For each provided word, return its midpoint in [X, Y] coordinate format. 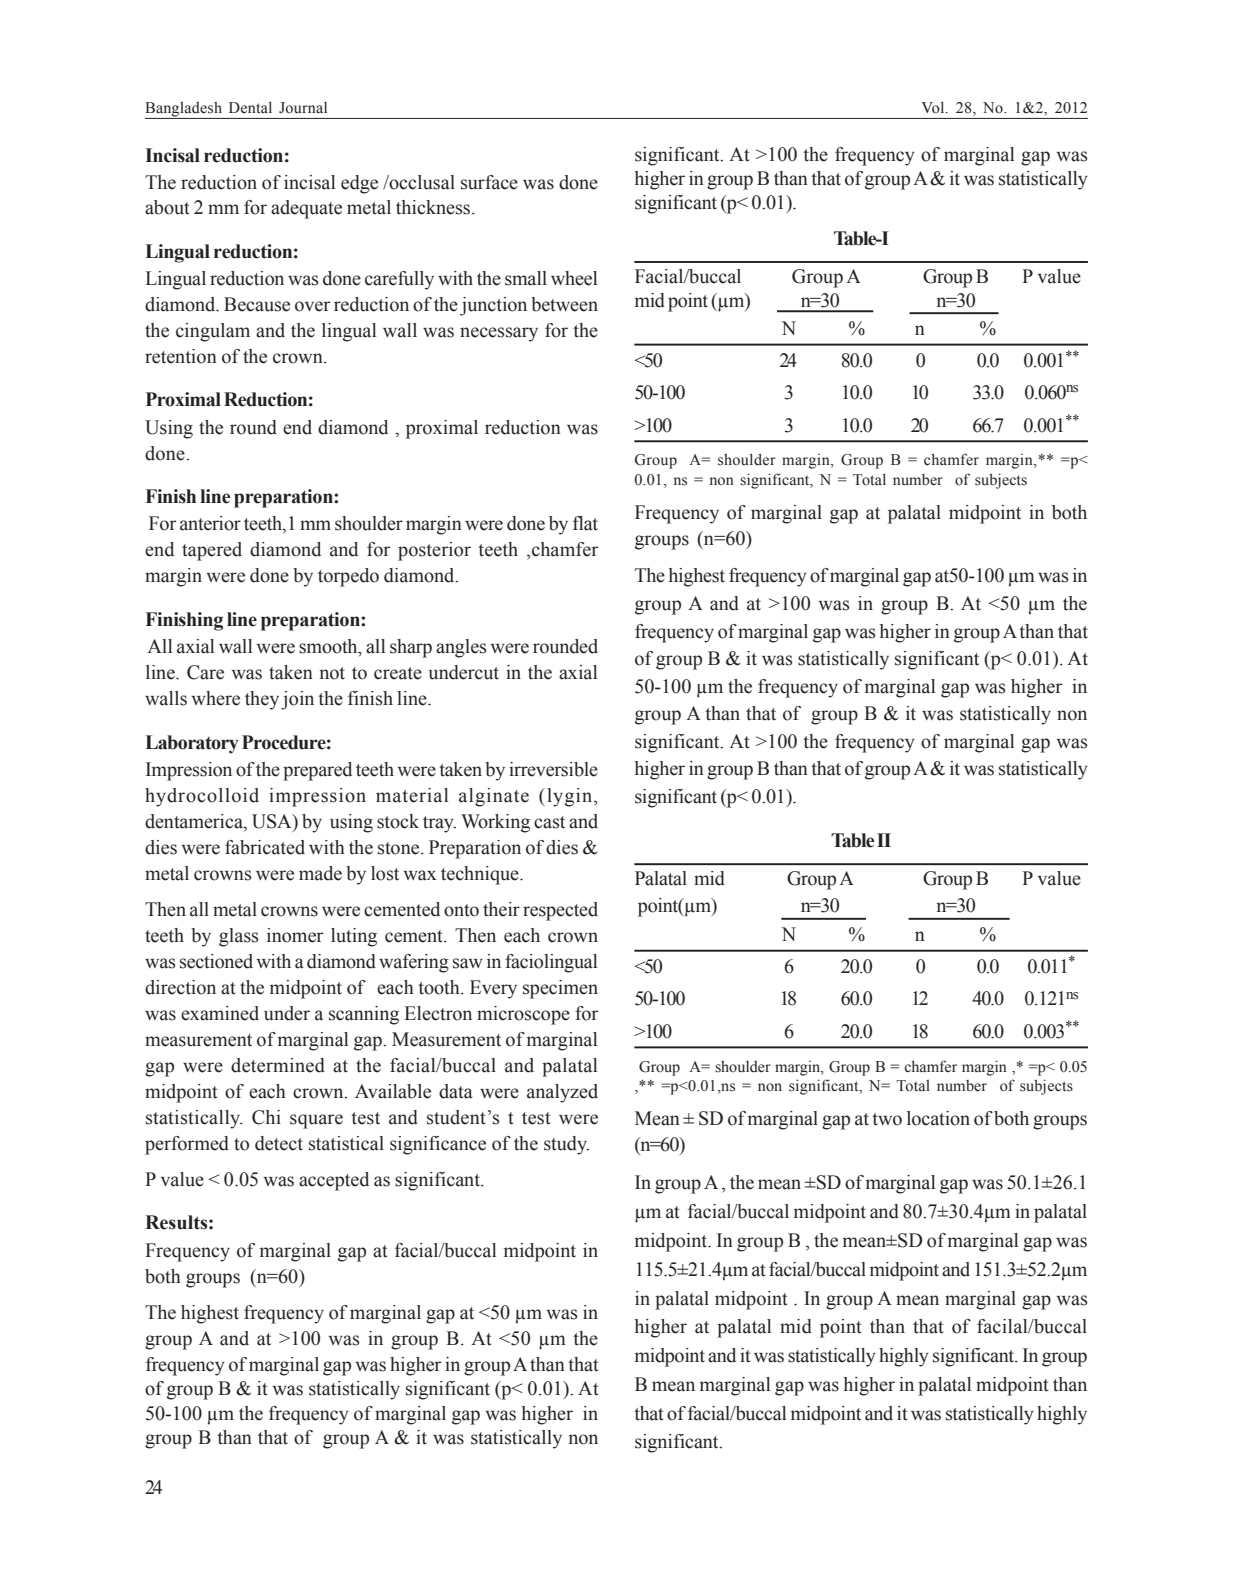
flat [585, 523]
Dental [250, 107]
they [262, 700]
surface [489, 182]
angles [461, 648]
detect [279, 1143]
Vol [934, 107]
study [566, 1145]
